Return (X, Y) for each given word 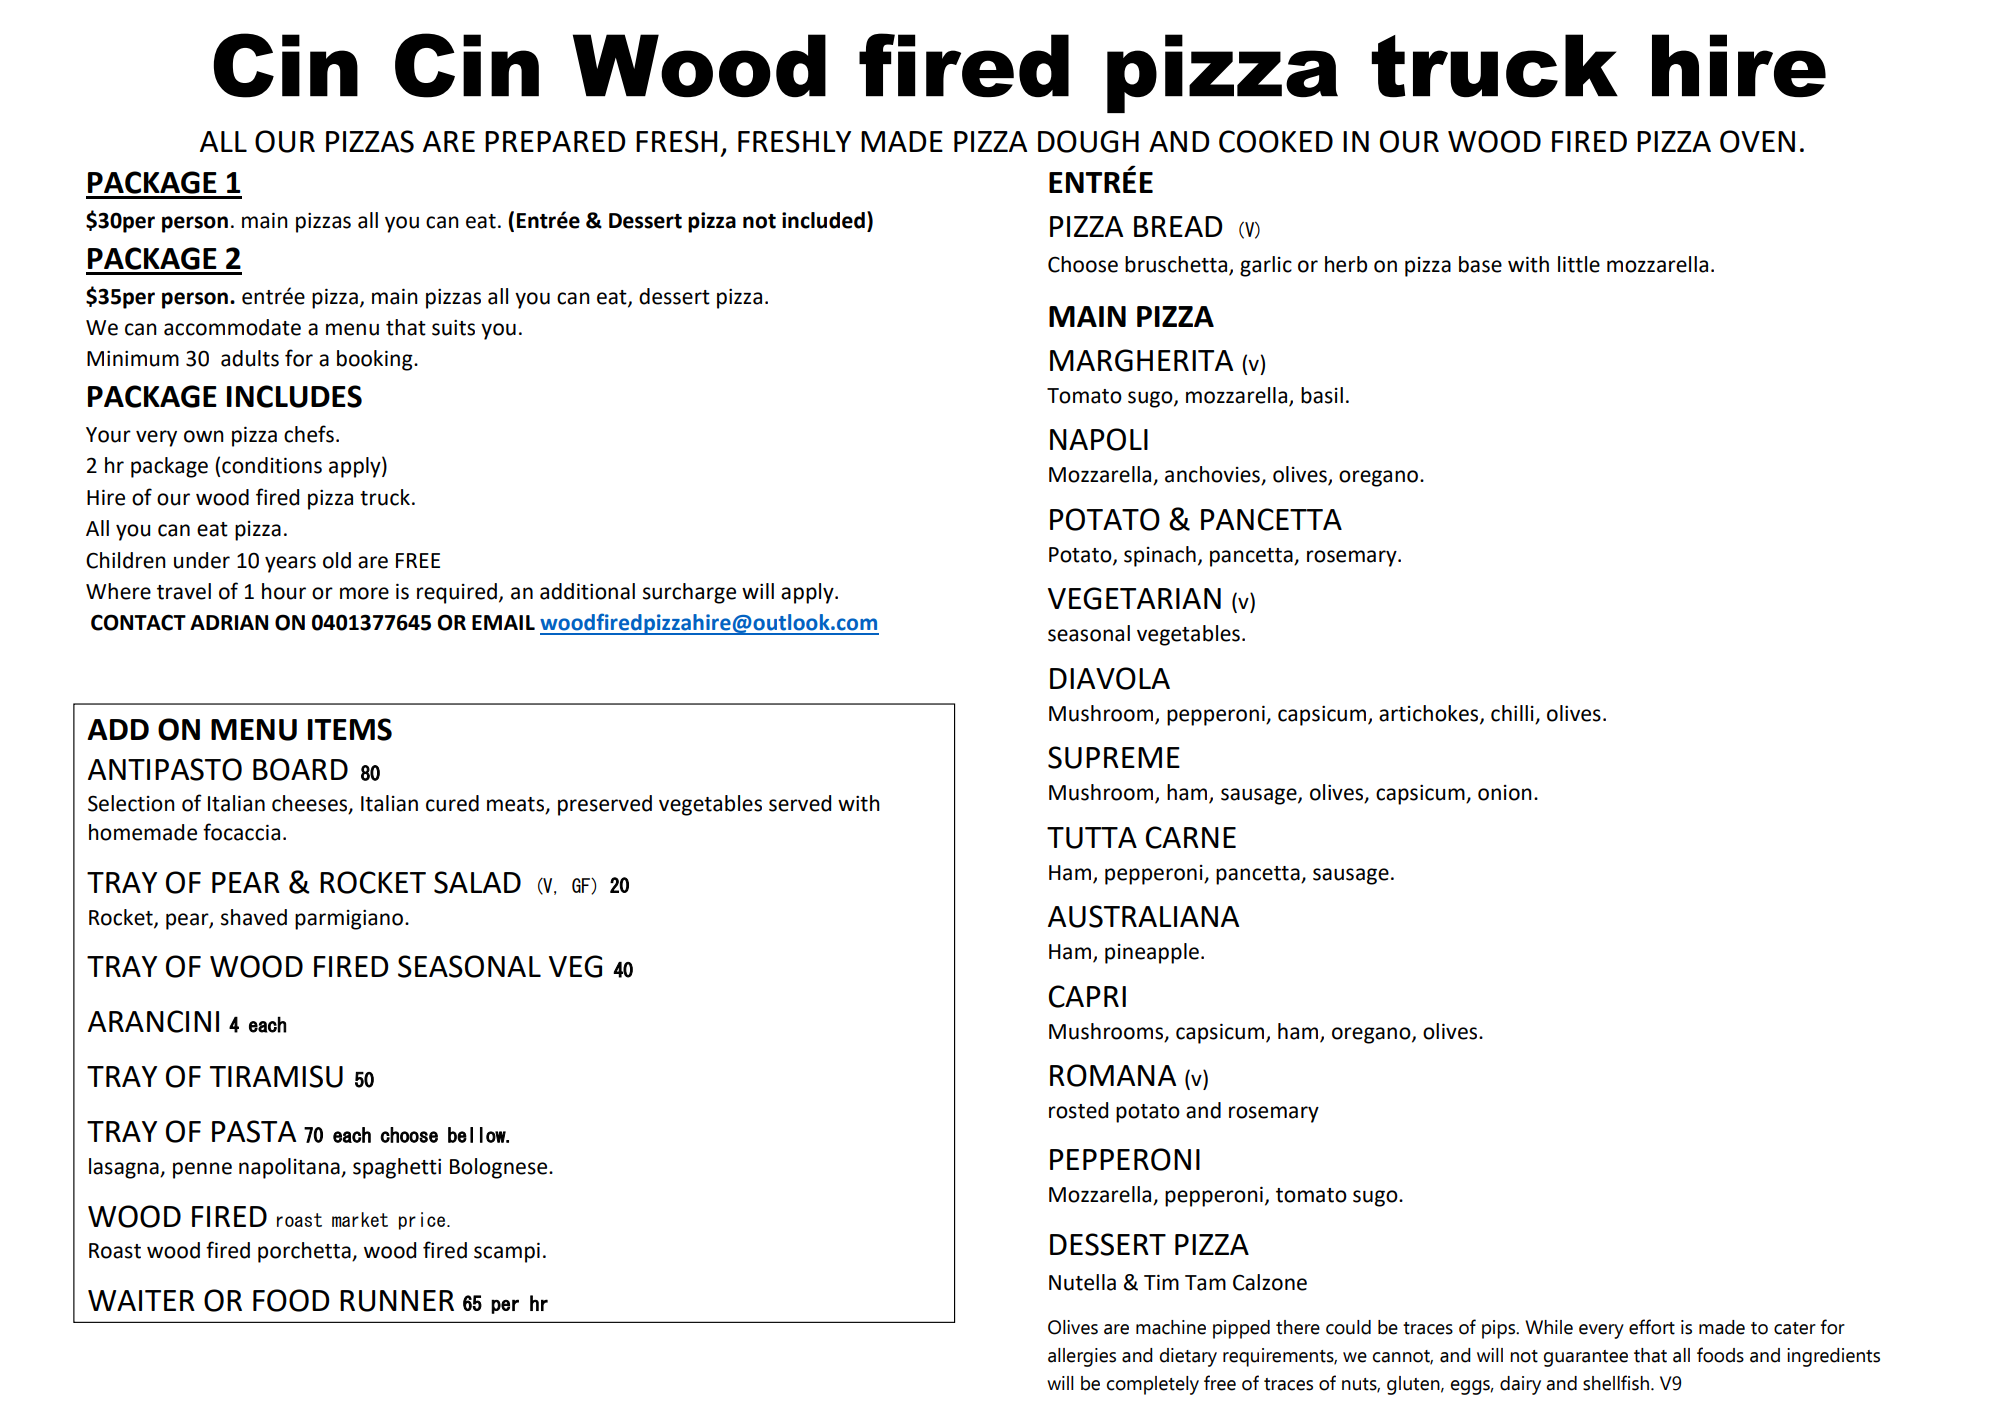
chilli (1512, 713)
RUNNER (397, 1301)
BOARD (300, 769)
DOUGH (1088, 141)
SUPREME (1114, 757)
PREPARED (555, 141)
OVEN (1757, 141)
